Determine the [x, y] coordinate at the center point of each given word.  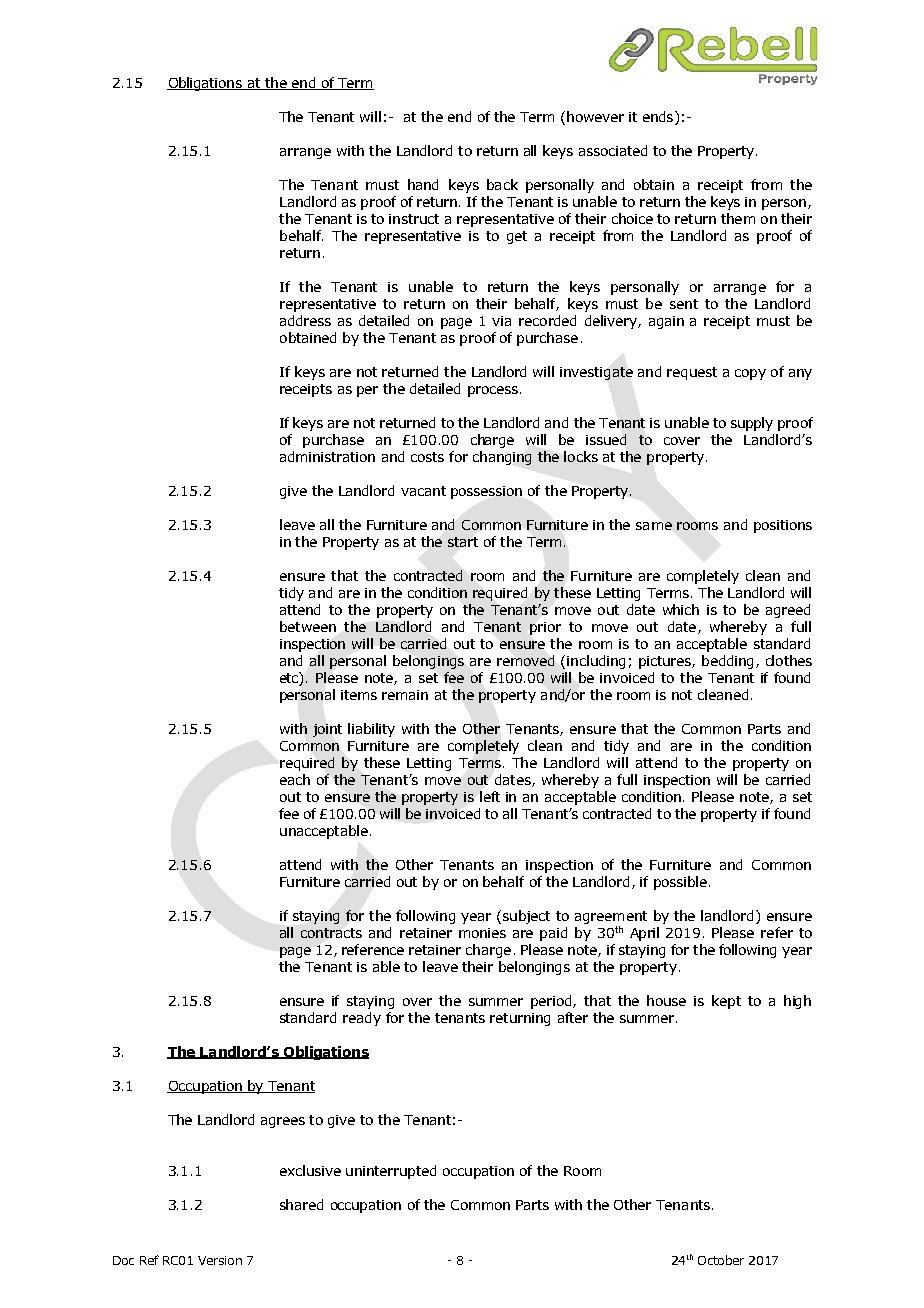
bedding [727, 662]
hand [423, 184]
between [308, 626]
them [738, 218]
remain [405, 695]
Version [220, 1260]
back [502, 184]
